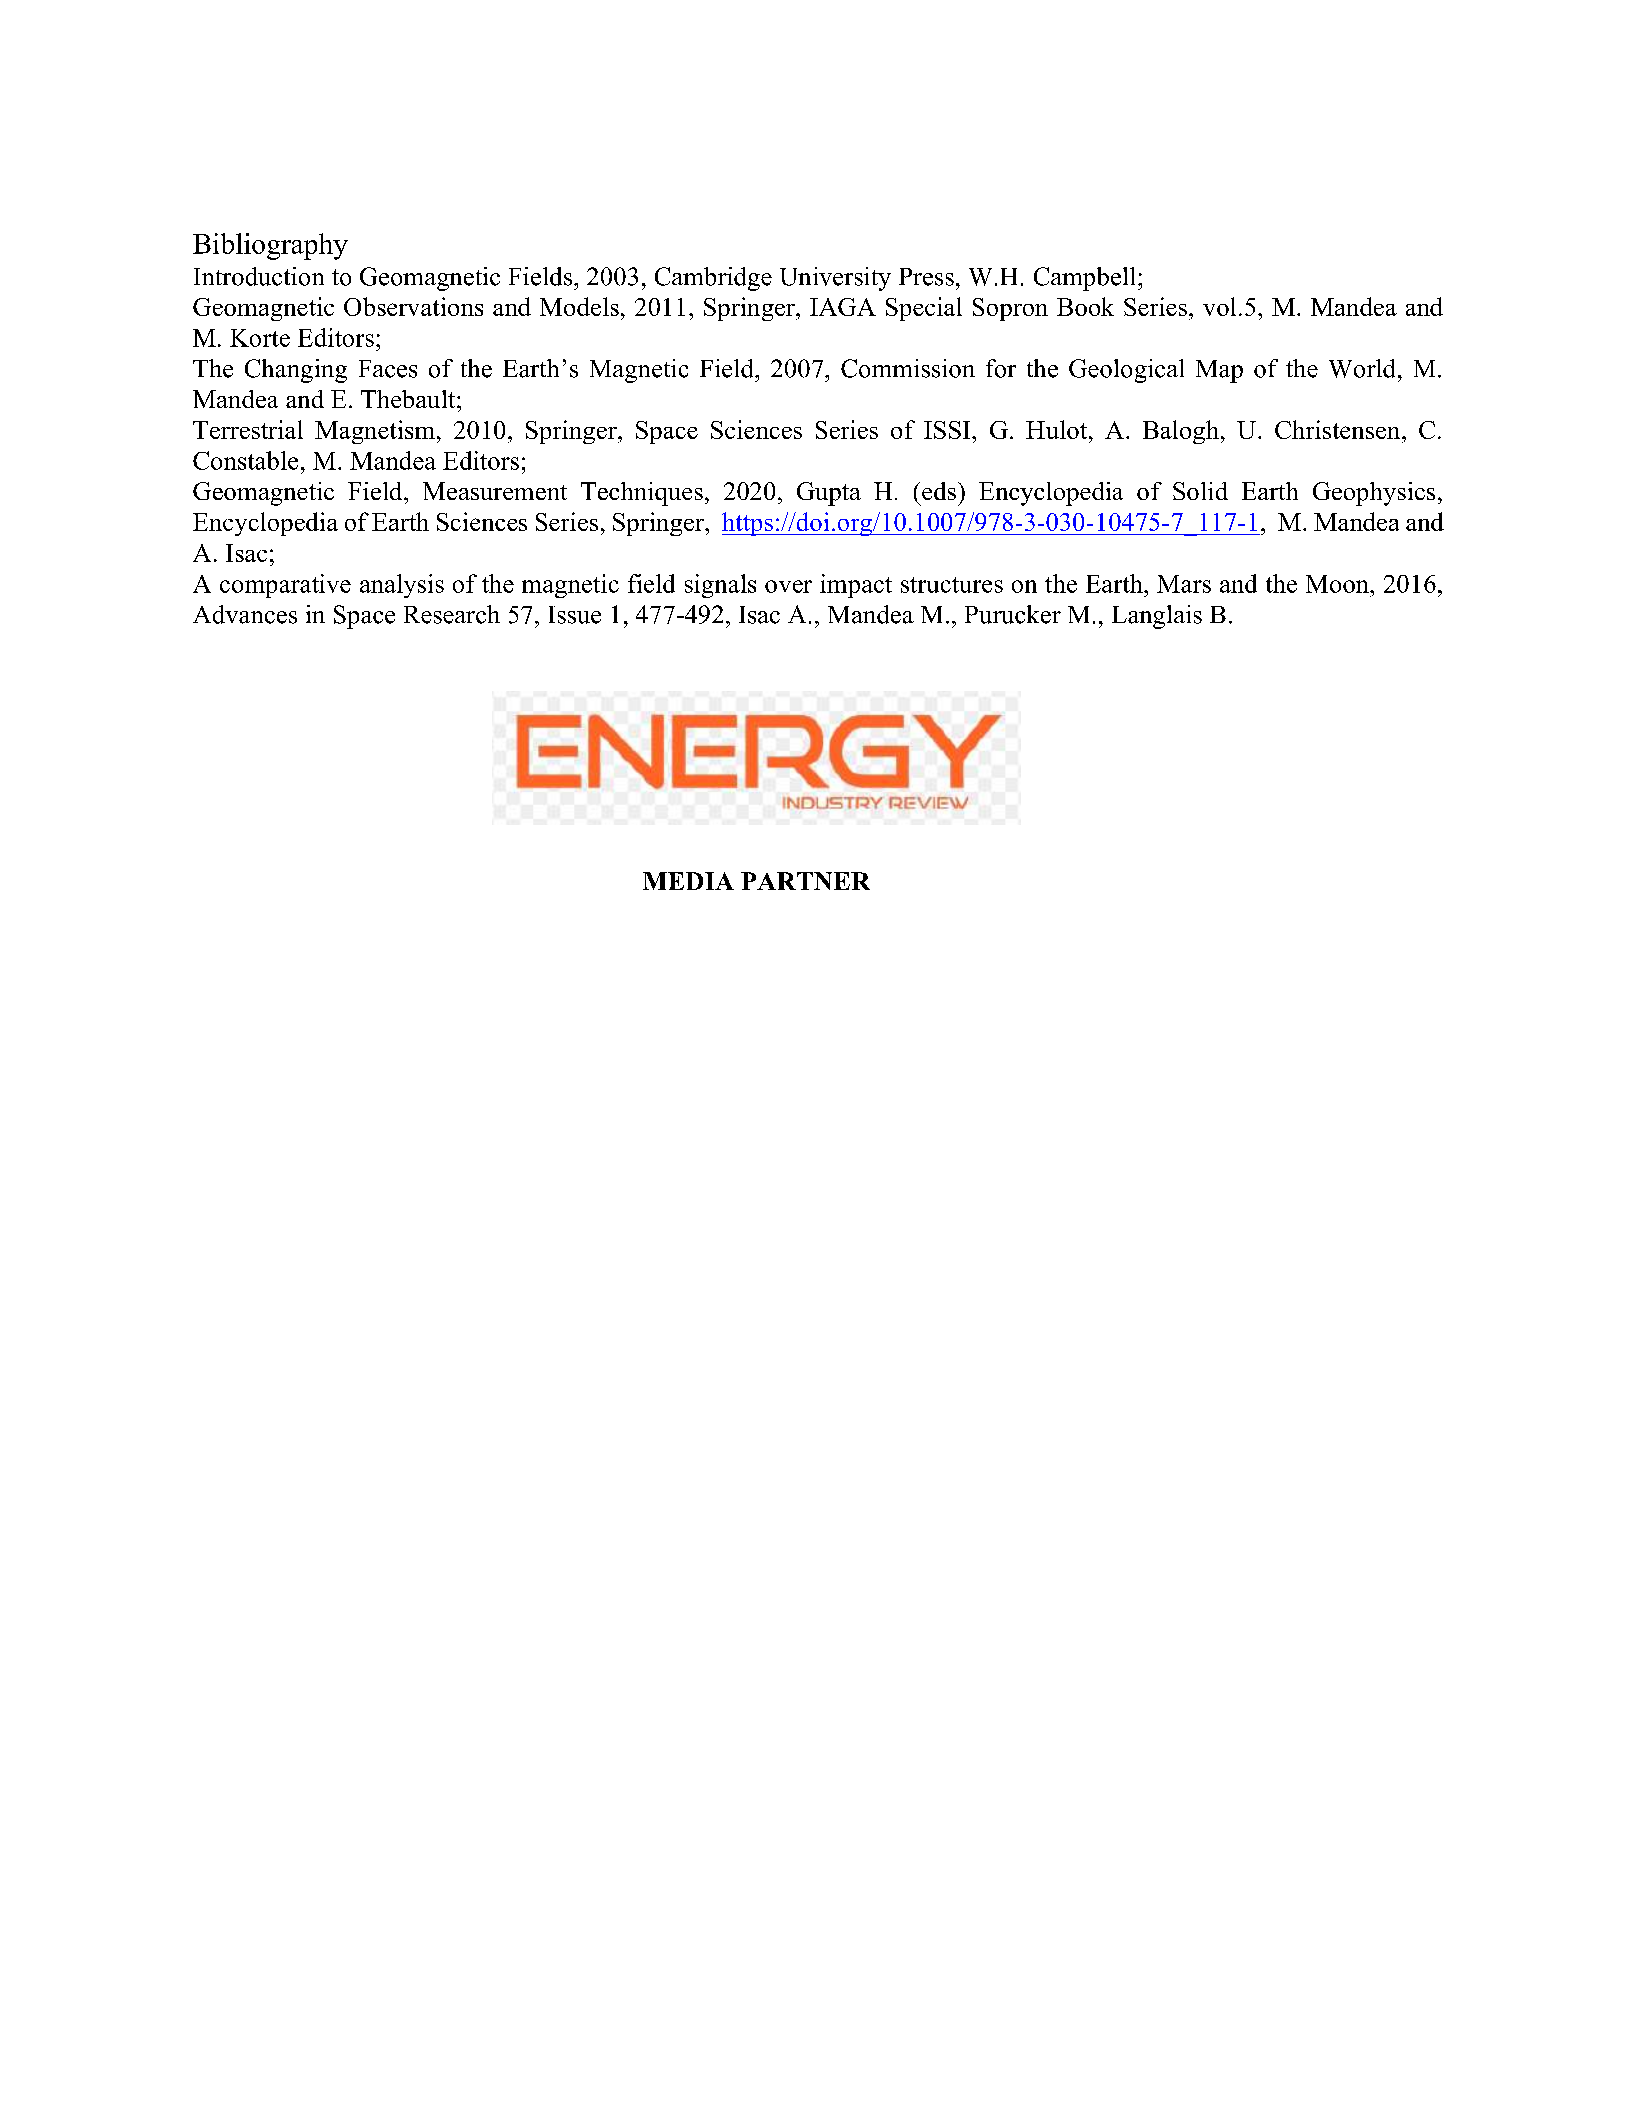  I want to click on Research, so click(452, 614).
